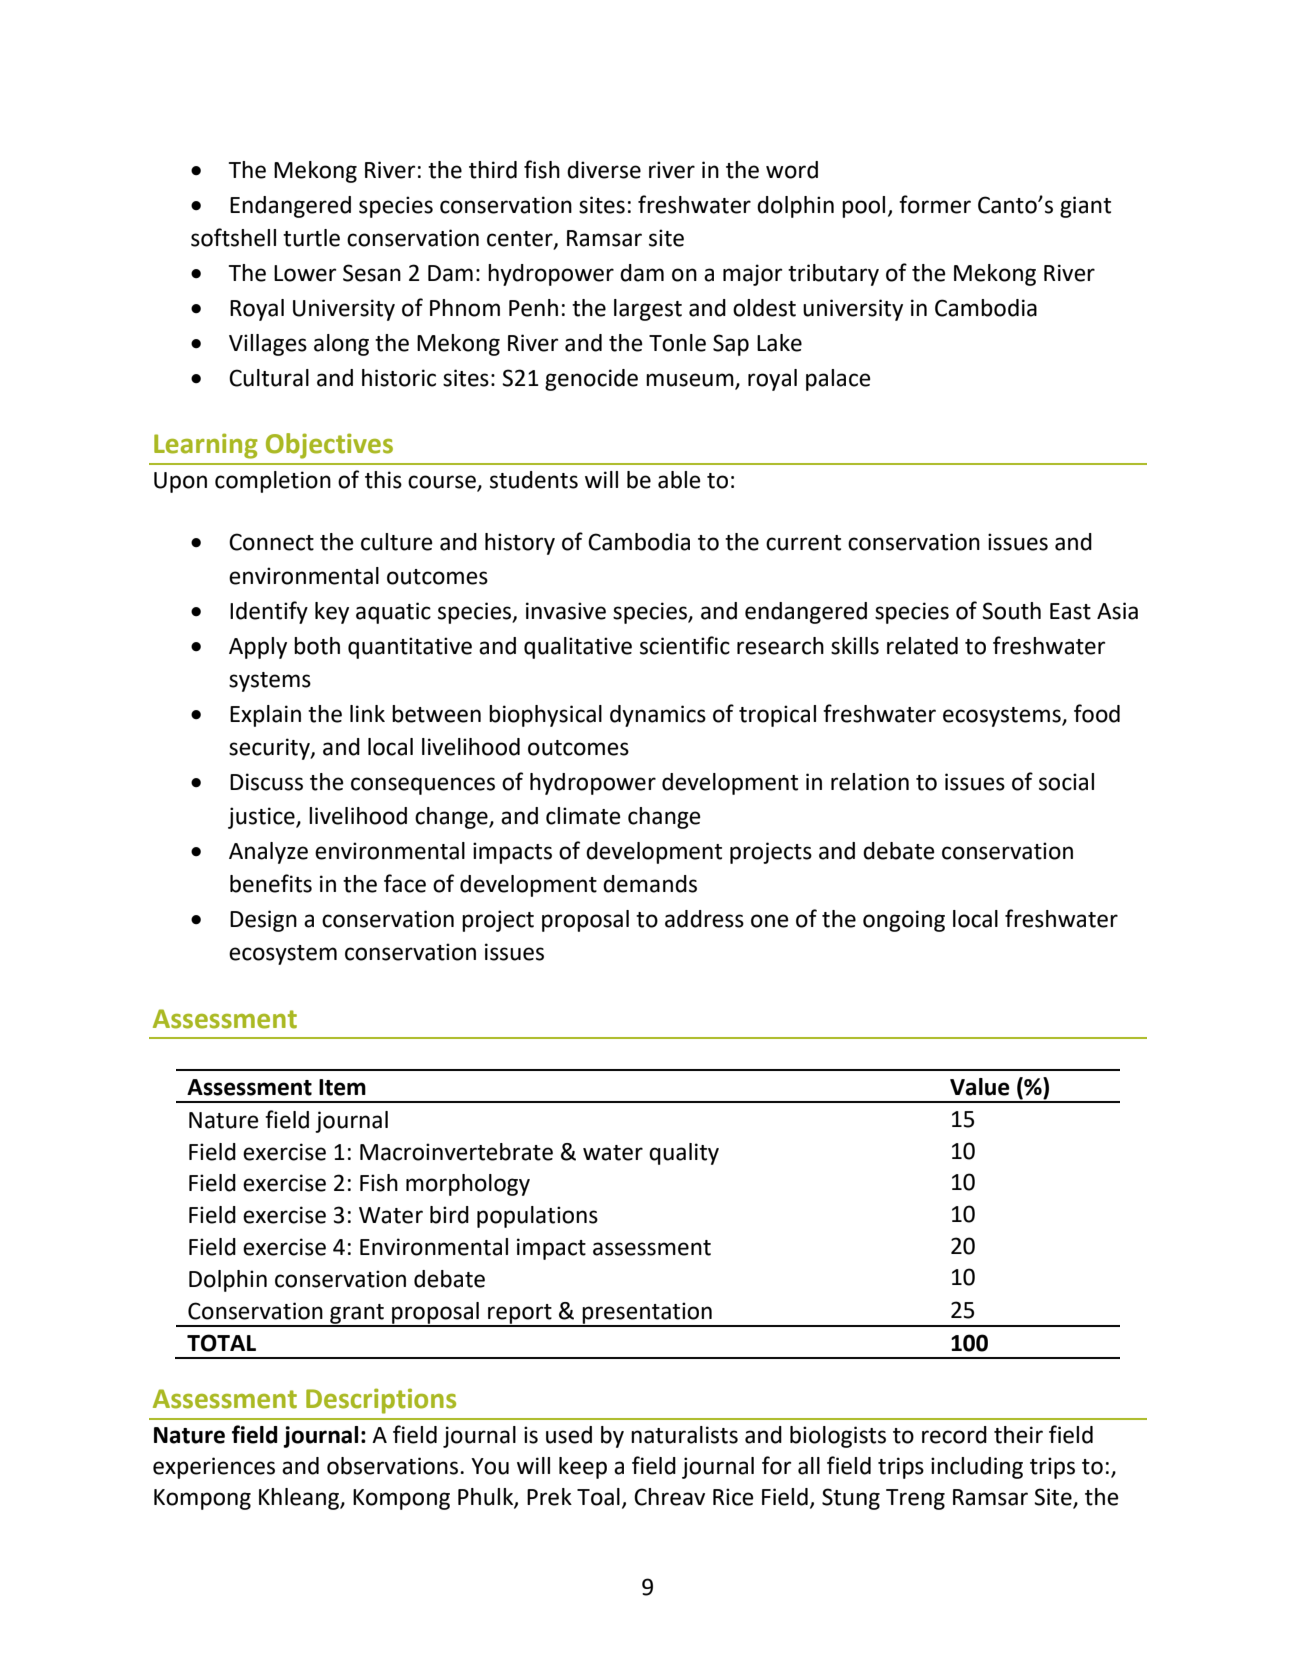 This screenshot has height=1678, width=1296. I want to click on South, so click(1011, 611).
